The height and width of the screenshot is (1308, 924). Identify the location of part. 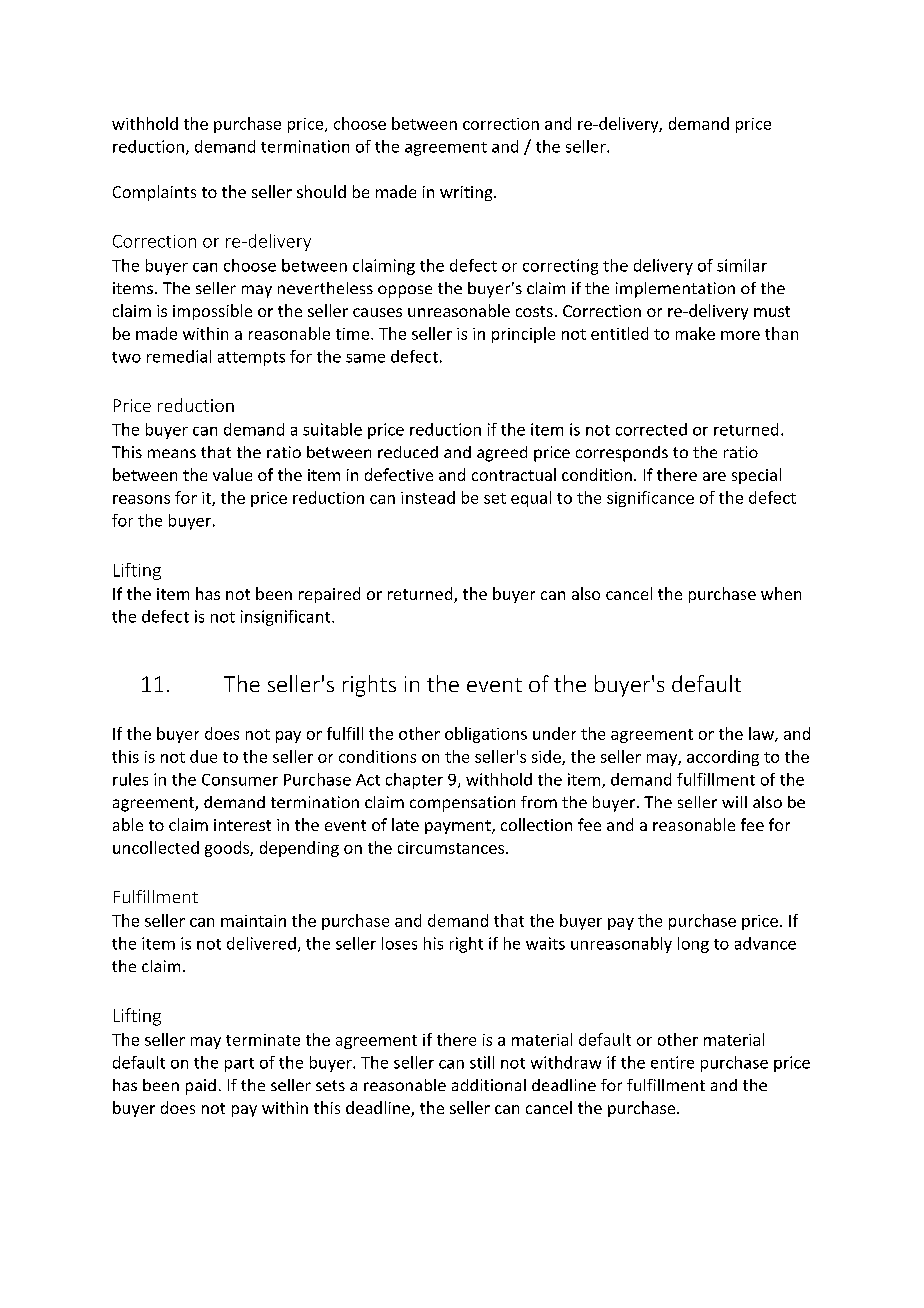
(239, 1065).
